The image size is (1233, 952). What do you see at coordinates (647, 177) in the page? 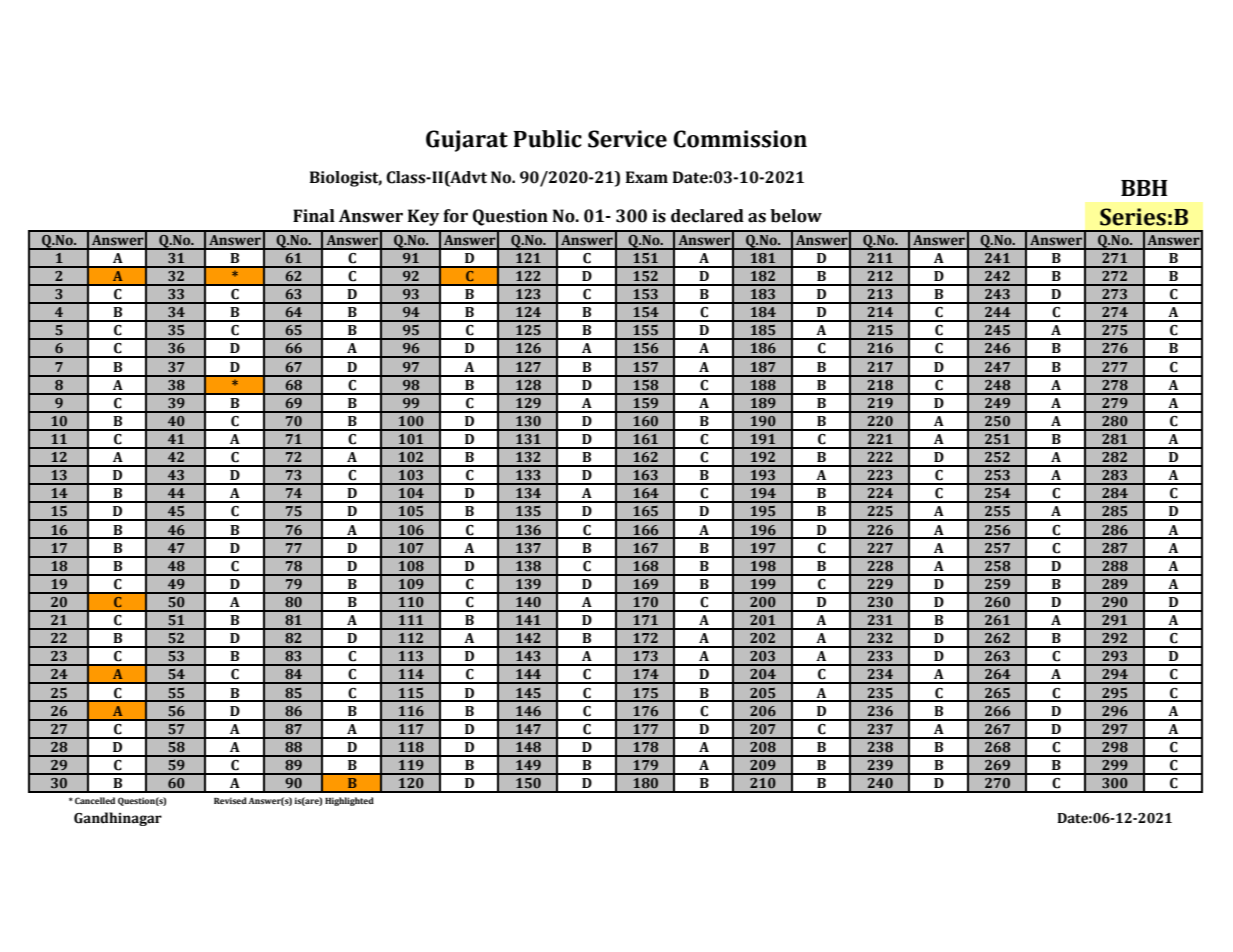
I see `Exam` at bounding box center [647, 177].
